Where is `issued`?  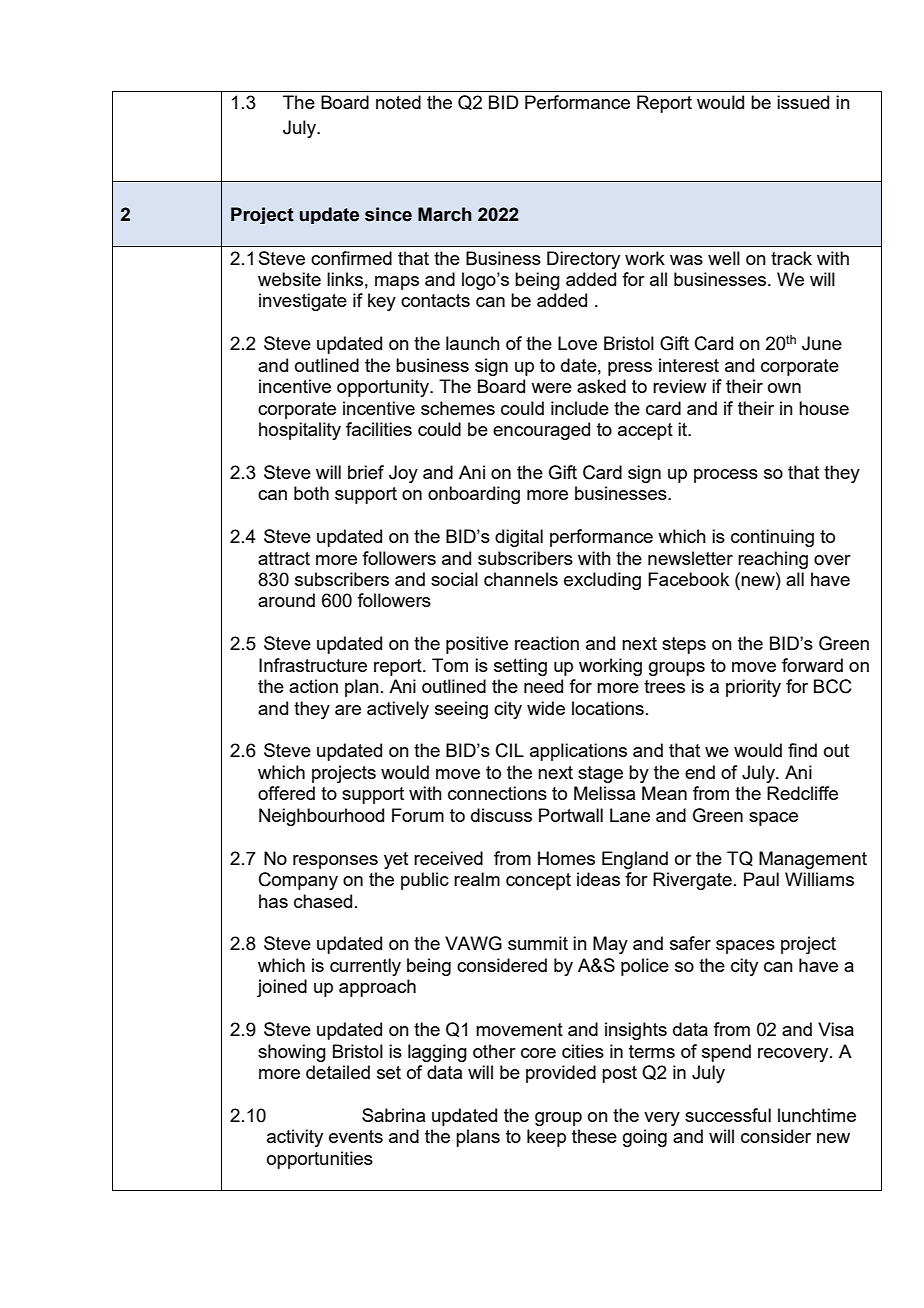
issued is located at coordinates (803, 102).
